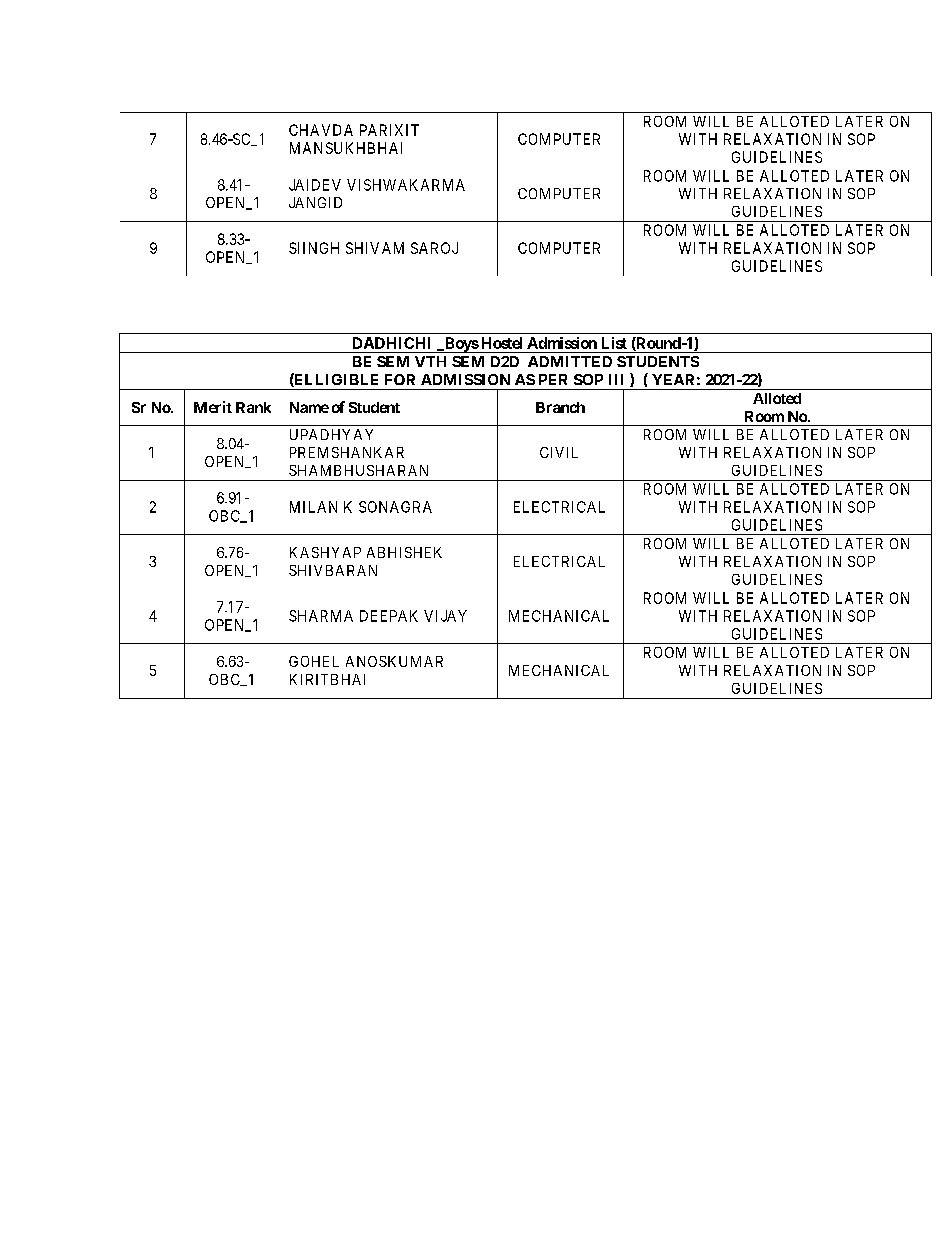 Image resolution: width=952 pixels, height=1233 pixels. Describe the element at coordinates (400, 379) in the screenshot. I see `FOR` at that location.
